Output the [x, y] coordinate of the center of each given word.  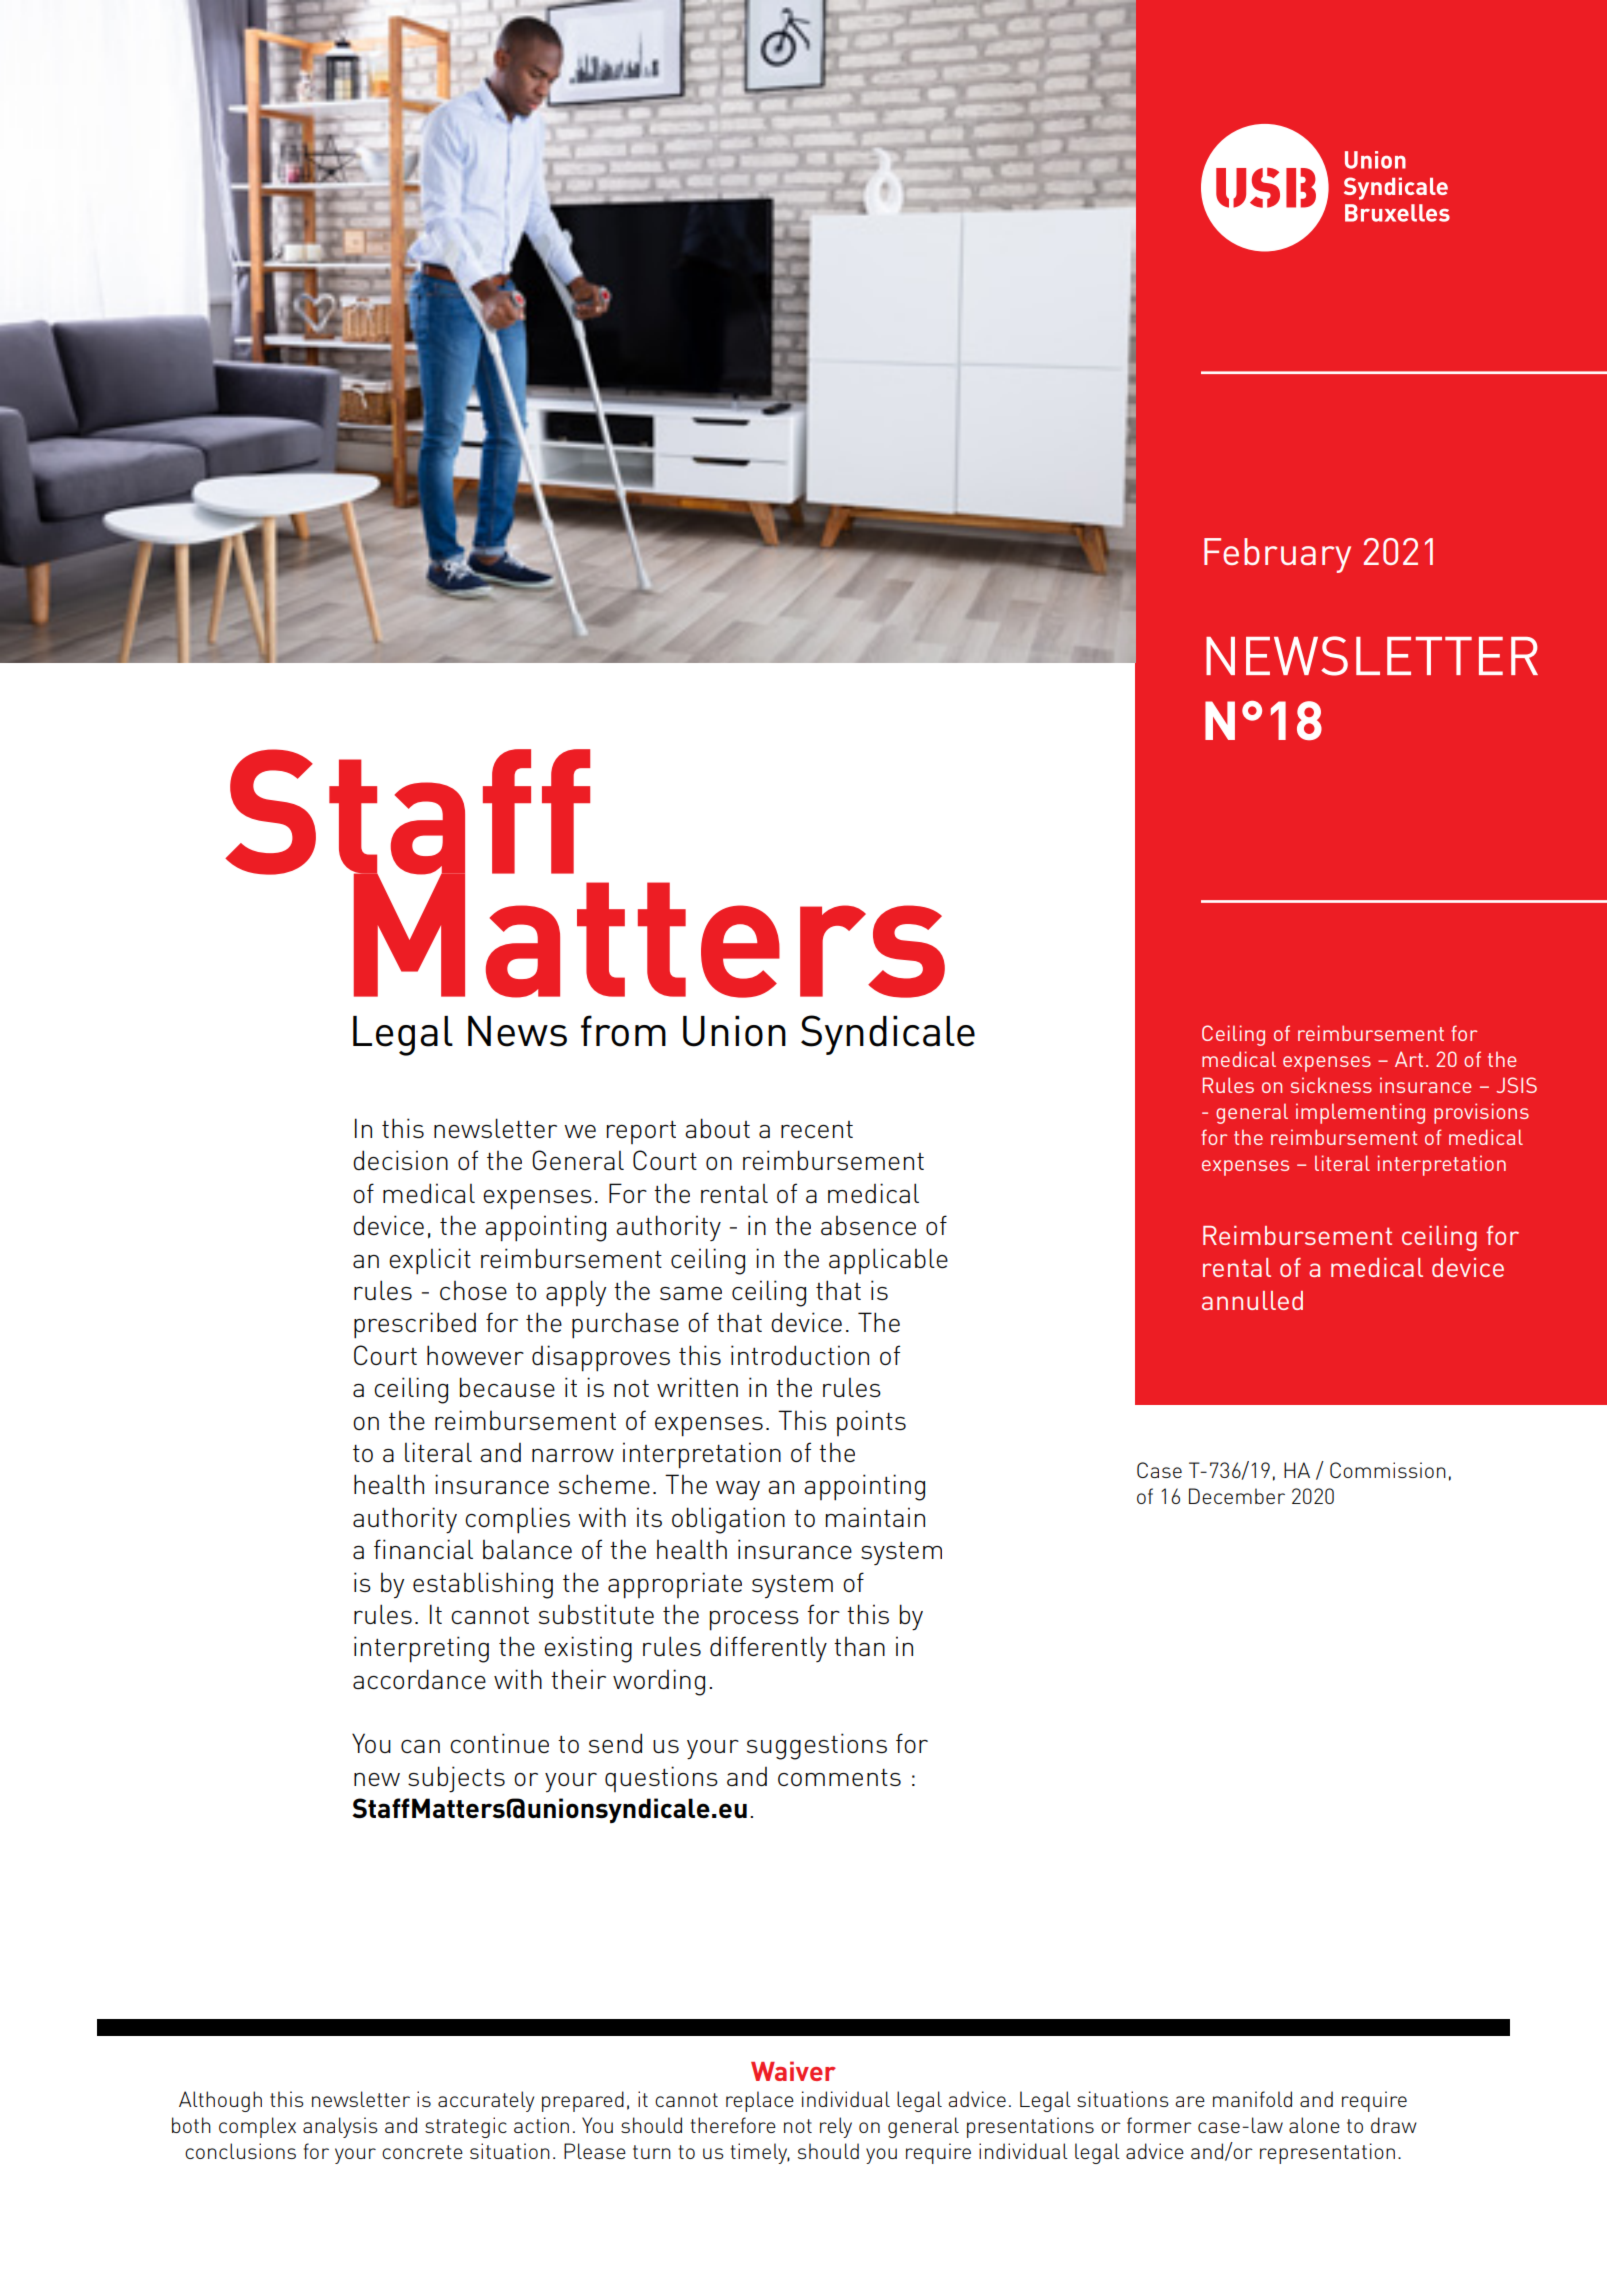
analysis [340, 2127]
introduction [800, 1355]
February [1277, 555]
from [623, 1031]
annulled [1252, 1300]
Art [1409, 1059]
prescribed [415, 1325]
